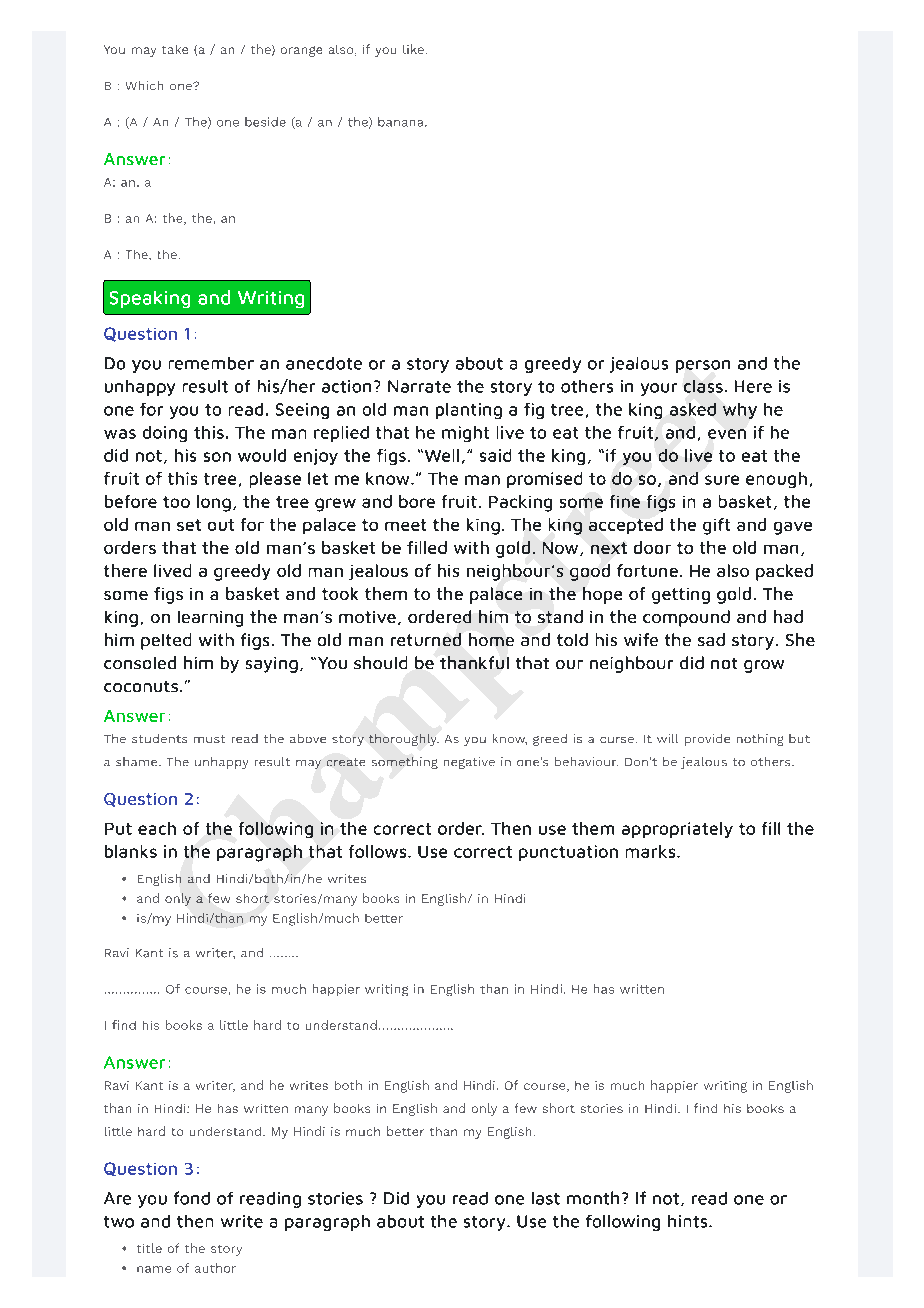  Describe the element at coordinates (703, 386) in the screenshot. I see `class` at that location.
